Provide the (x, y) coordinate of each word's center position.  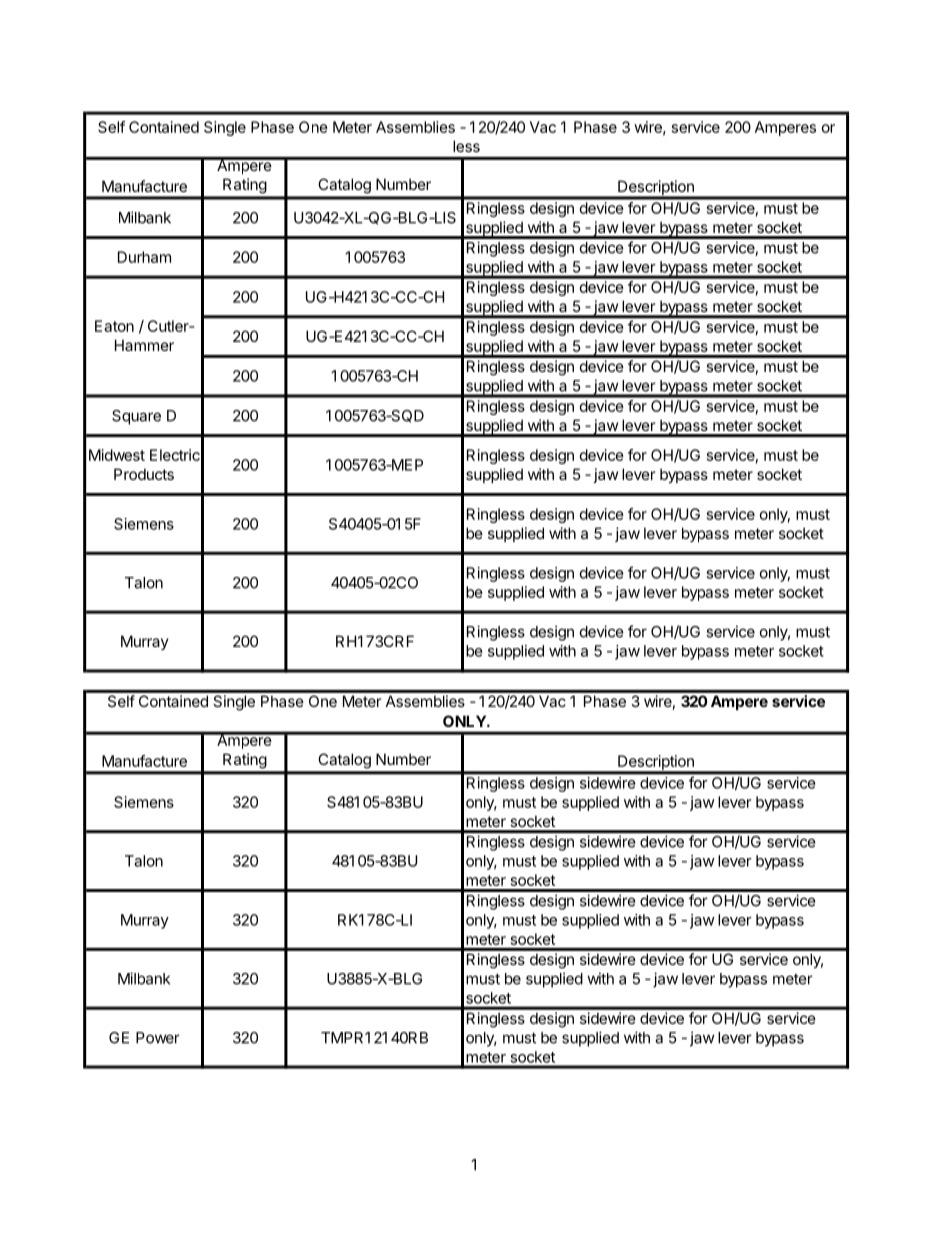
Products (144, 474)
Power (158, 1038)
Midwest (117, 455)
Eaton (114, 326)
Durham (144, 257)
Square (136, 417)
